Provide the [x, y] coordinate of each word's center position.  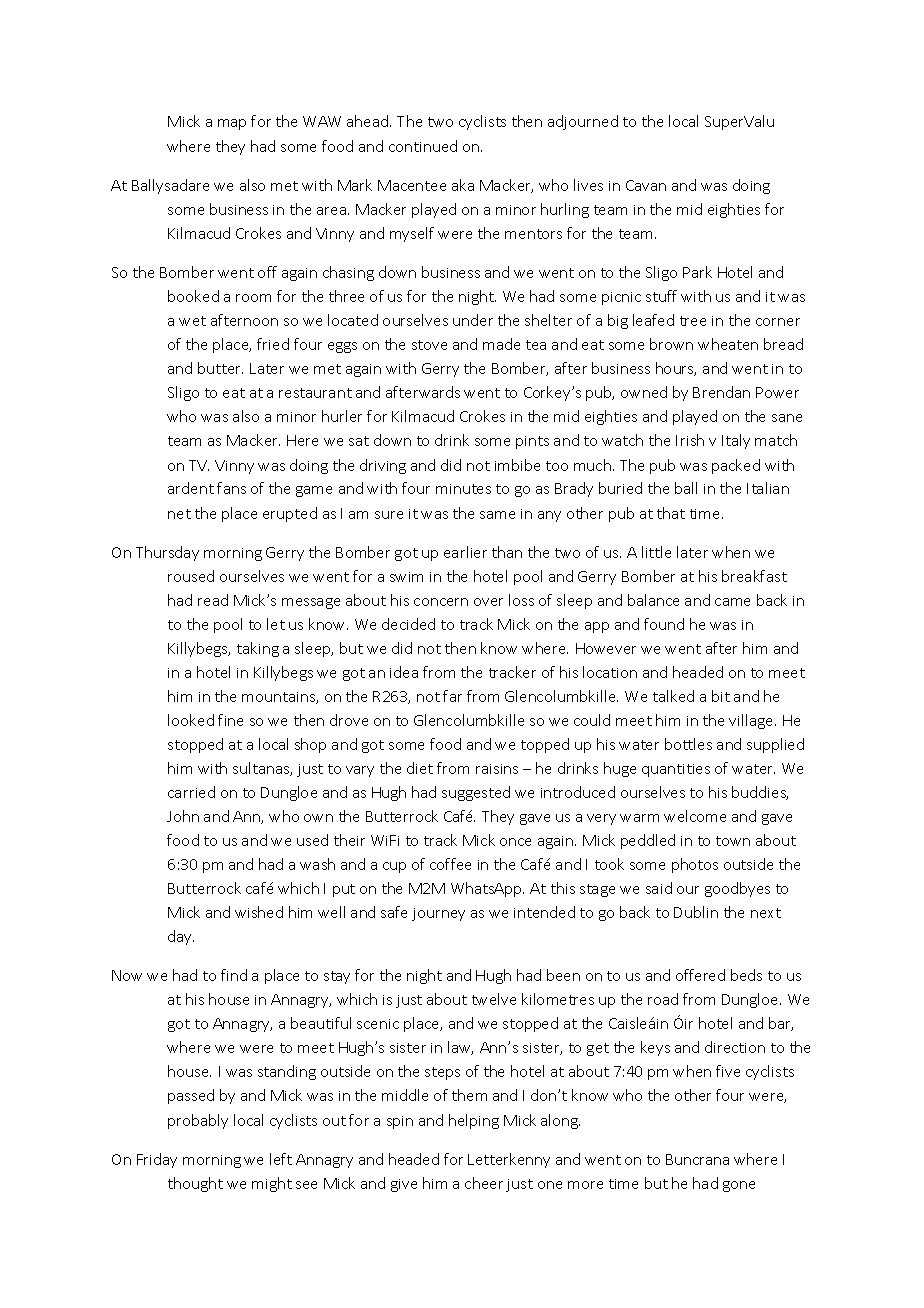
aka [463, 185]
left [281, 1159]
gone [739, 1186]
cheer [484, 1183]
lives [588, 185]
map [232, 124]
